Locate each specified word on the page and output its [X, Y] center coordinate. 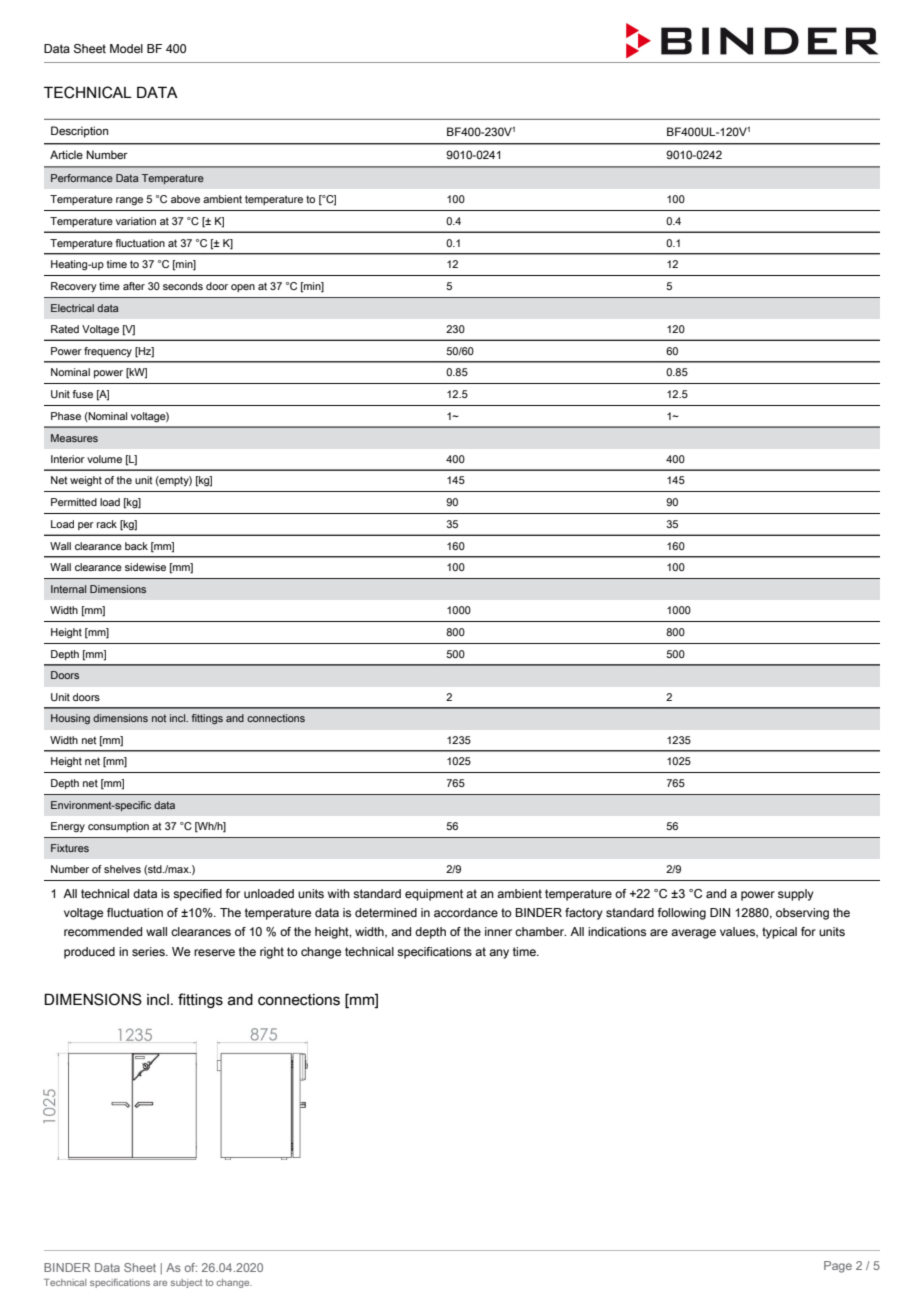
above [185, 199]
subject [186, 1283]
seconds [183, 286]
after [134, 286]
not [159, 718]
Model [126, 48]
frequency [108, 352]
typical [779, 933]
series [149, 951]
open [243, 288]
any [499, 954]
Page [838, 1267]
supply [796, 895]
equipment [434, 895]
